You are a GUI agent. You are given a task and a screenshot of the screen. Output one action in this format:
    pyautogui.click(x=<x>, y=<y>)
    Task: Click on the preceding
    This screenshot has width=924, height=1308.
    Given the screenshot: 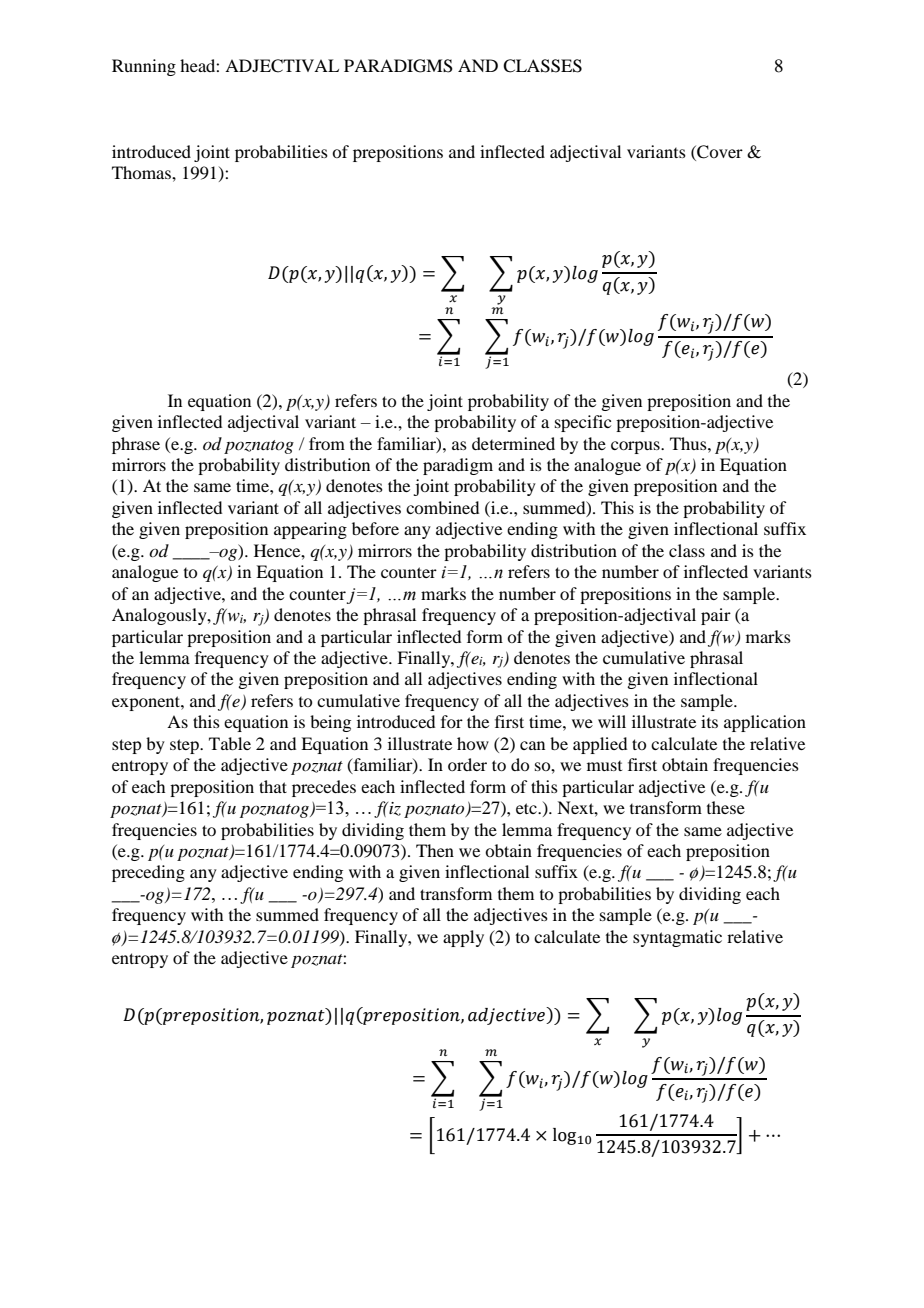 What is the action you would take?
    pyautogui.click(x=148, y=873)
